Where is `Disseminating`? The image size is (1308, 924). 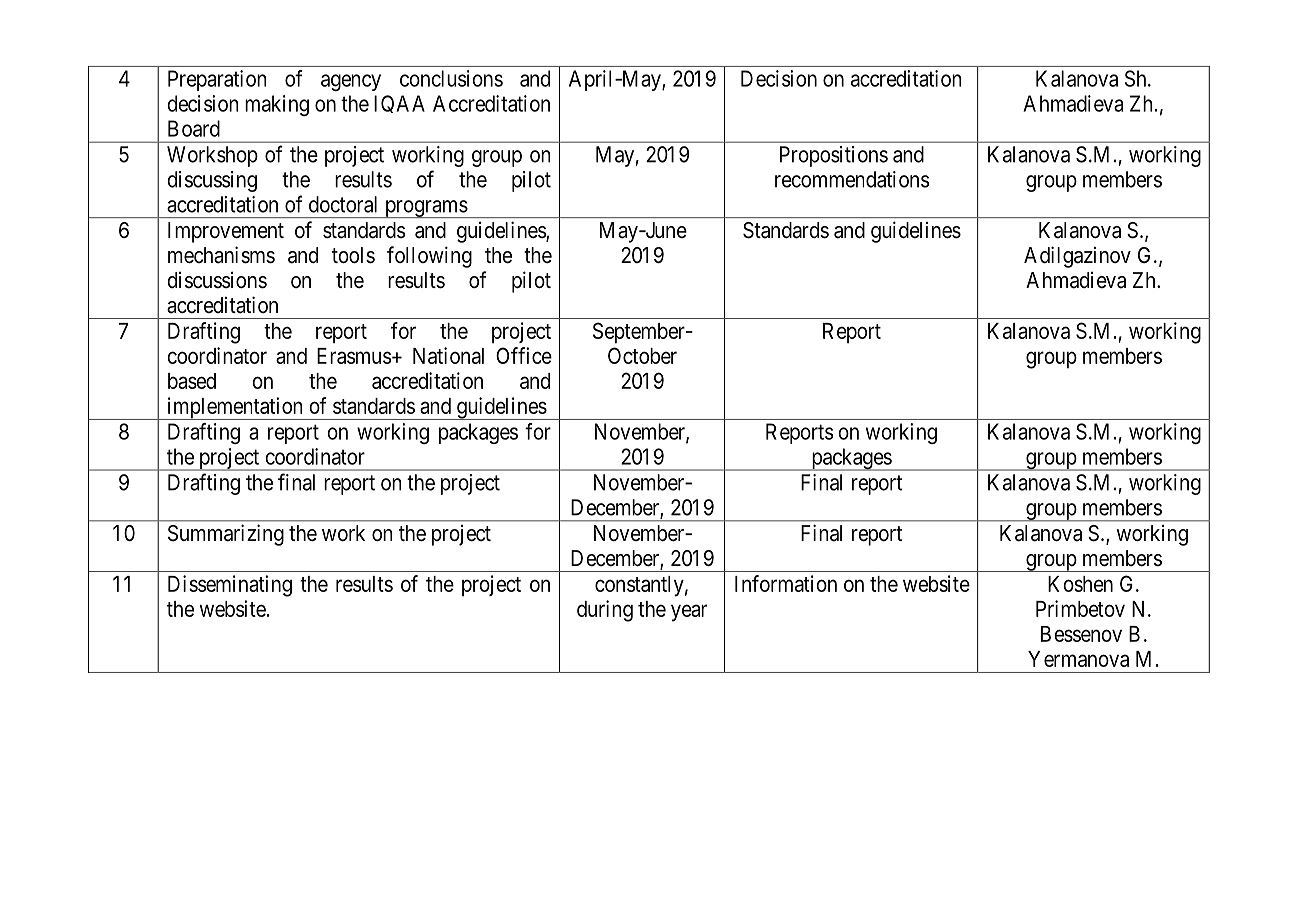
Disseminating is located at coordinates (230, 586).
